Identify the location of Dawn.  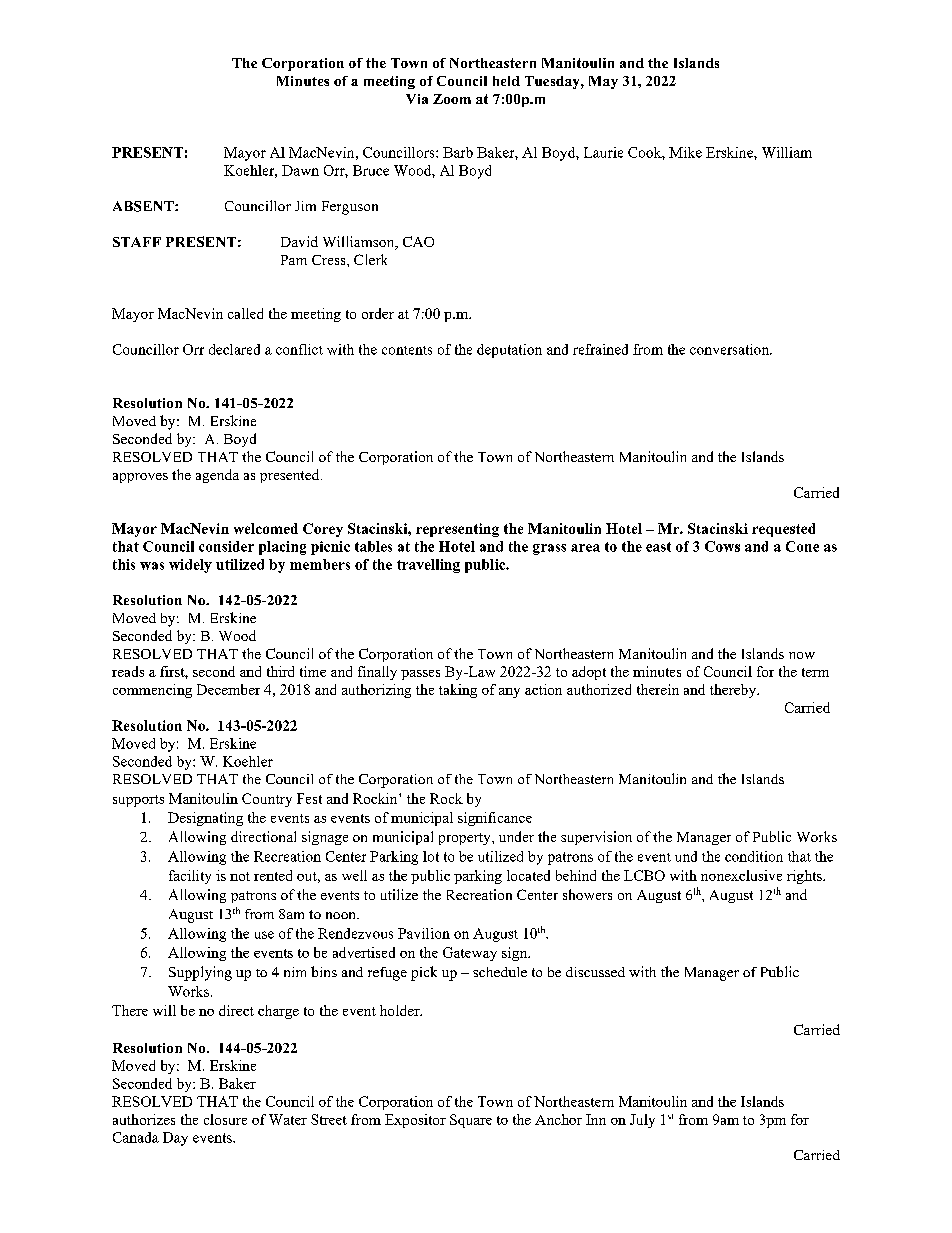
(300, 170).
